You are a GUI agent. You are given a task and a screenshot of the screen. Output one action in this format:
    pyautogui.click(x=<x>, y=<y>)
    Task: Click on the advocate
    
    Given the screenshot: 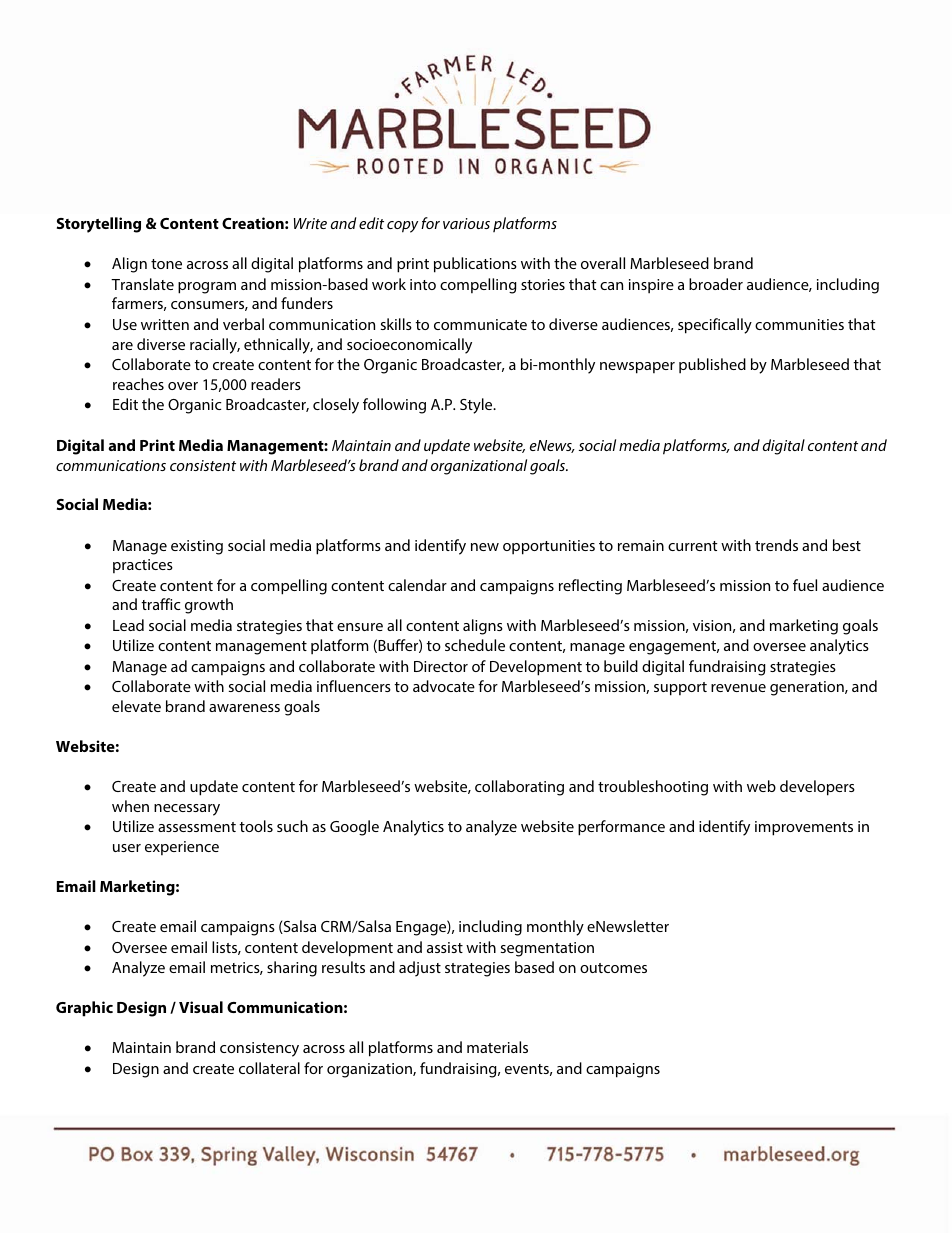 What is the action you would take?
    pyautogui.click(x=444, y=686)
